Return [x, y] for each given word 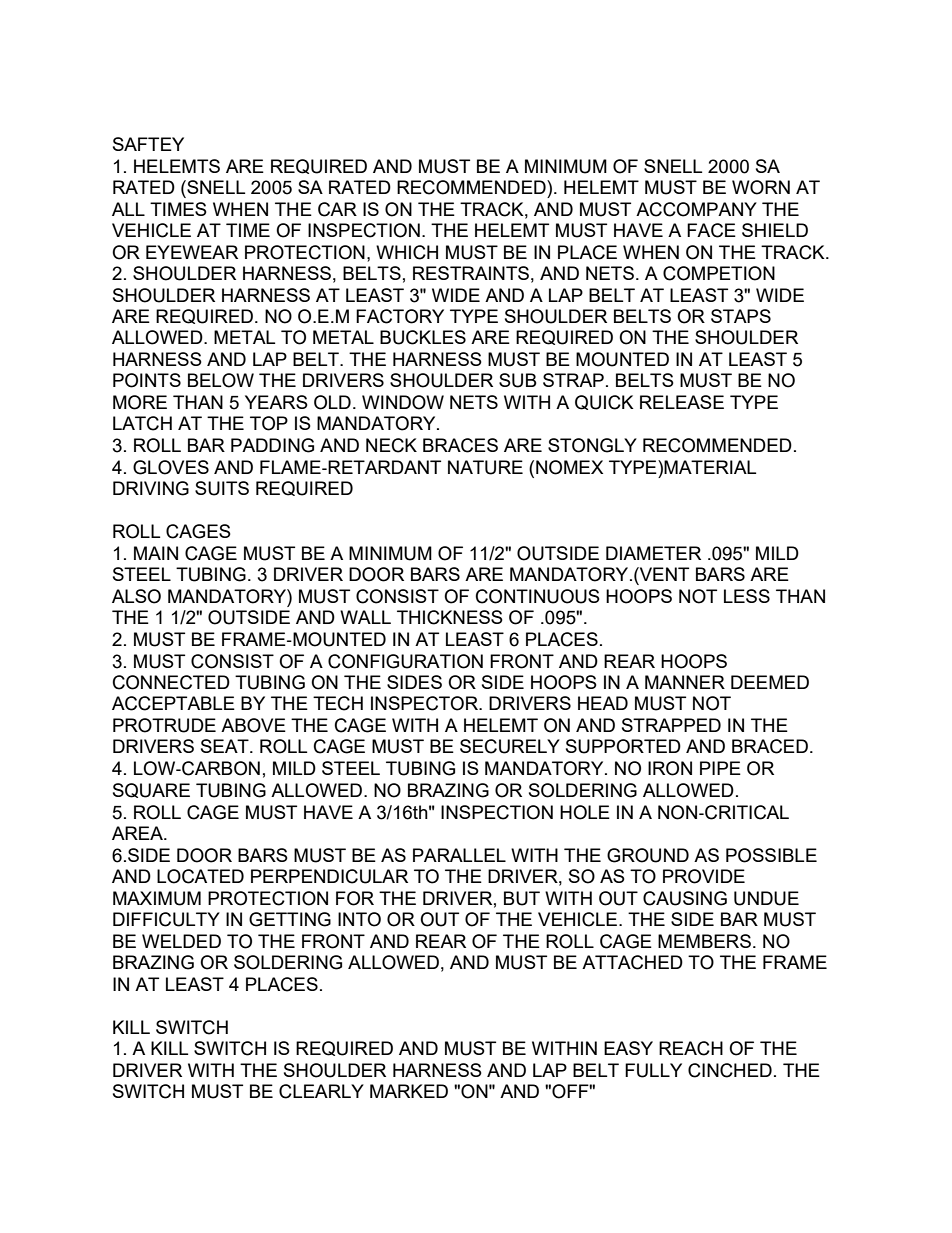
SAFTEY [148, 144]
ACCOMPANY [696, 209]
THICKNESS [450, 617]
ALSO [136, 596]
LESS [747, 596]
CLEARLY [321, 1091]
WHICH [407, 252]
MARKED [409, 1091]
